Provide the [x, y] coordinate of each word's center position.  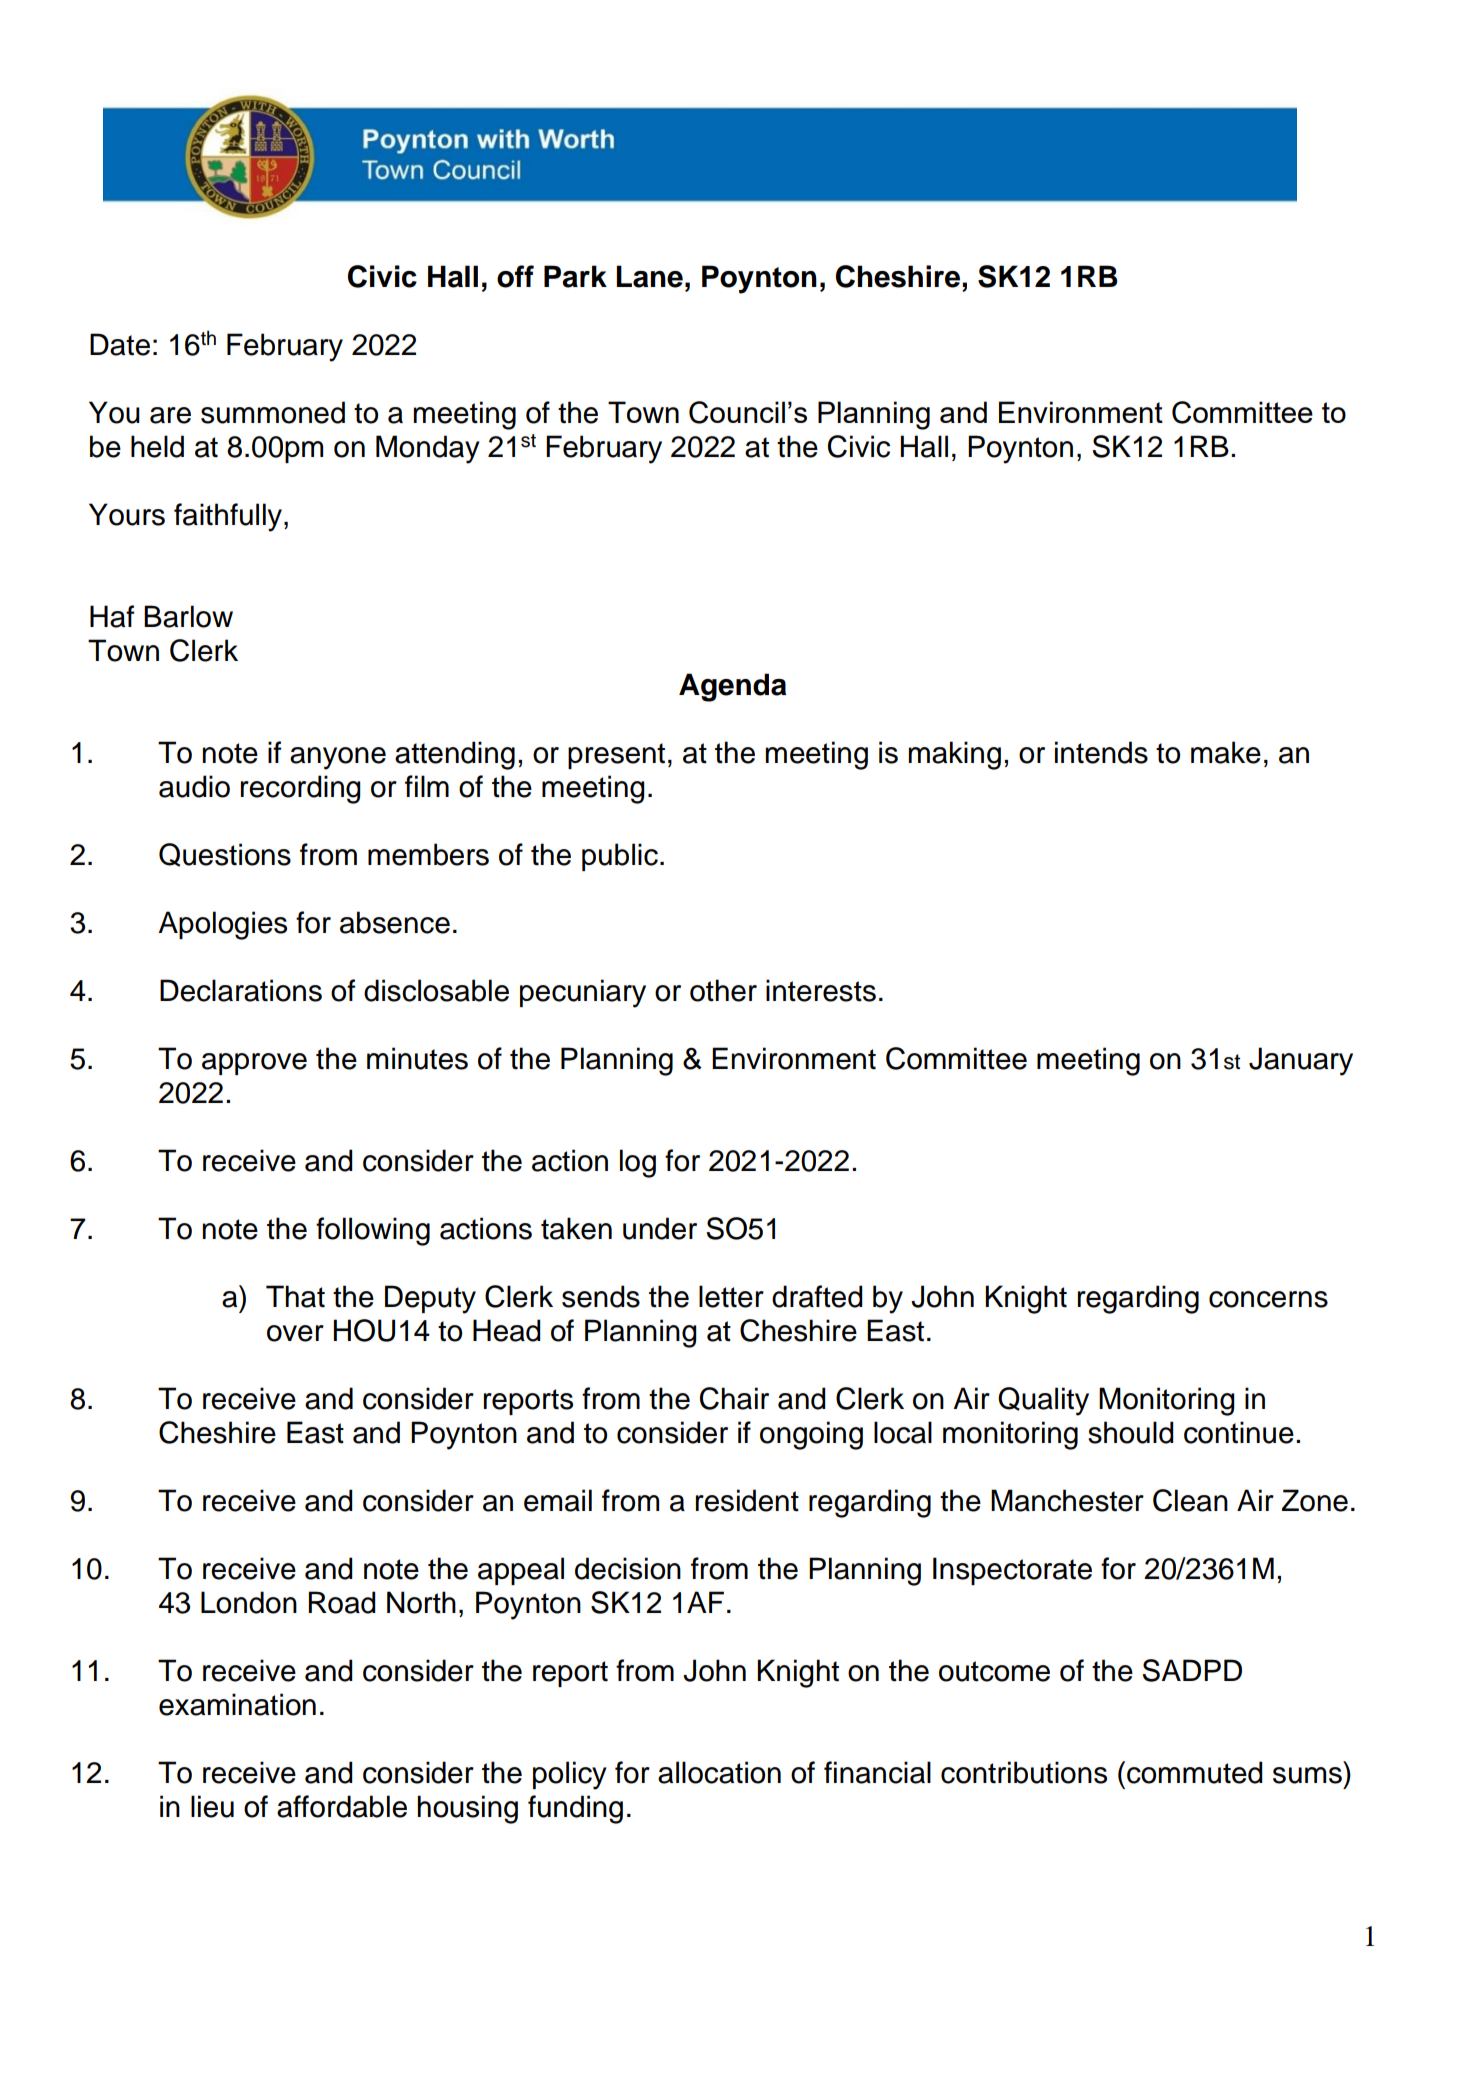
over [295, 1333]
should [1131, 1432]
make [1226, 752]
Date [120, 344]
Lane [649, 276]
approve [254, 1064]
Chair [734, 1398]
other [723, 990]
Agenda [732, 687]
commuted [1195, 1772]
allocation [719, 1772]
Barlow [188, 616]
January [1301, 1061]
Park [575, 276]
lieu [212, 1806]
